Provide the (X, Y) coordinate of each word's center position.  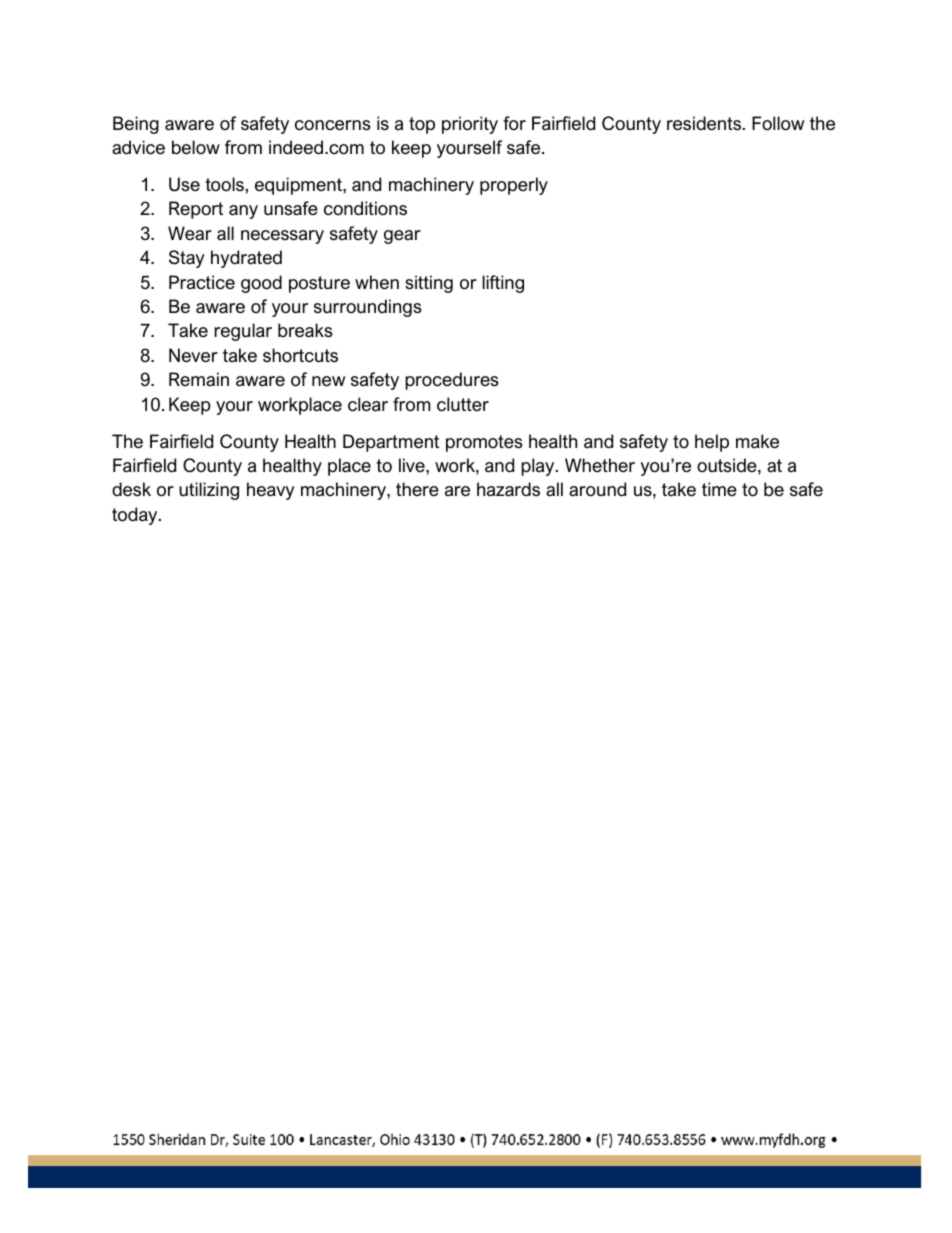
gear (402, 237)
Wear (190, 233)
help (712, 443)
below (196, 147)
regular (243, 332)
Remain (199, 379)
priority (470, 125)
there (417, 489)
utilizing (209, 491)
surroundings (368, 308)
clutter (463, 404)
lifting (503, 284)
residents (704, 123)
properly (514, 186)
